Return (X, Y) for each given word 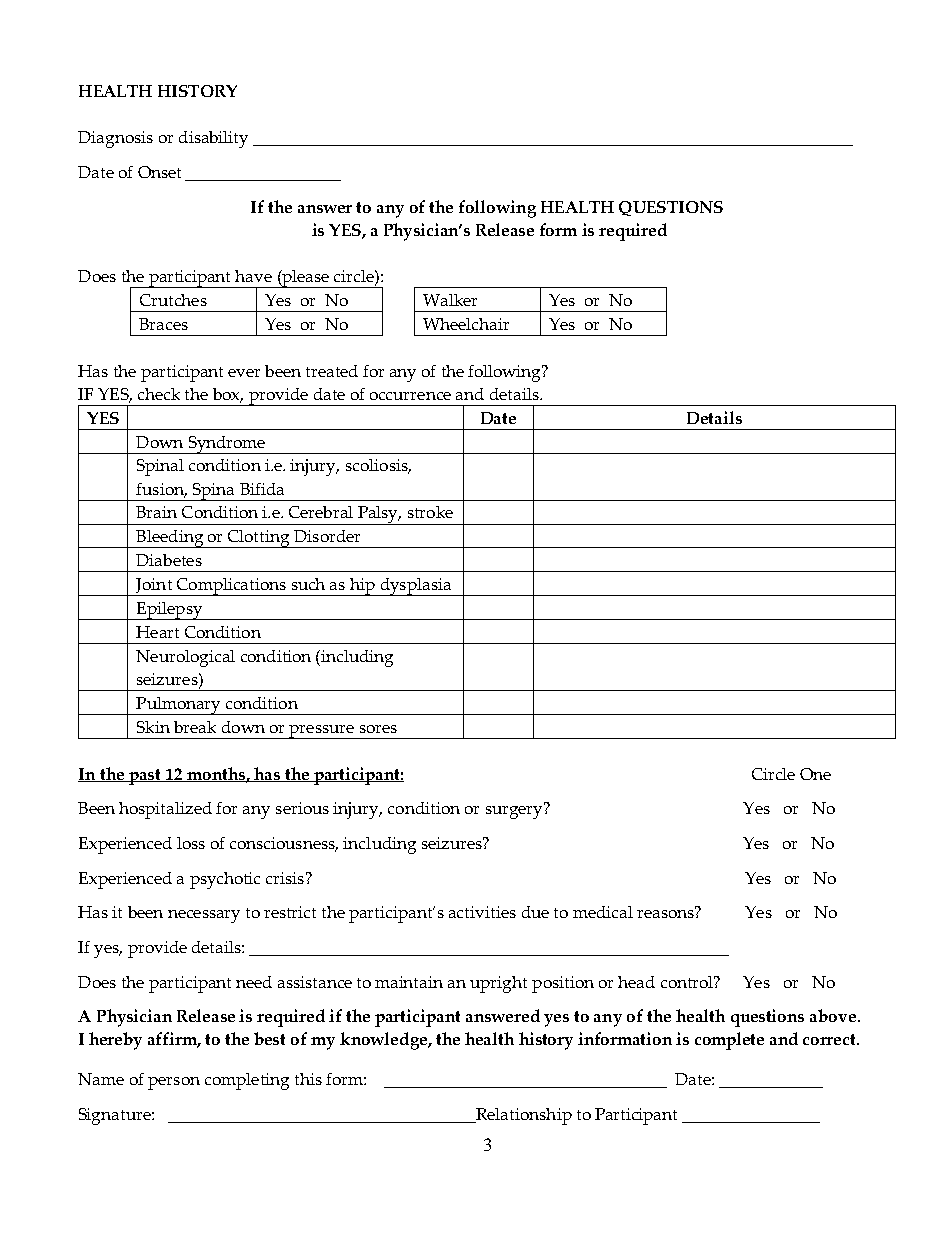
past (145, 777)
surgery (515, 811)
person (174, 1083)
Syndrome (227, 445)
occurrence (410, 396)
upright (498, 984)
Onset (159, 172)
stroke (430, 512)
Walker (450, 300)
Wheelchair (466, 324)
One (815, 774)
